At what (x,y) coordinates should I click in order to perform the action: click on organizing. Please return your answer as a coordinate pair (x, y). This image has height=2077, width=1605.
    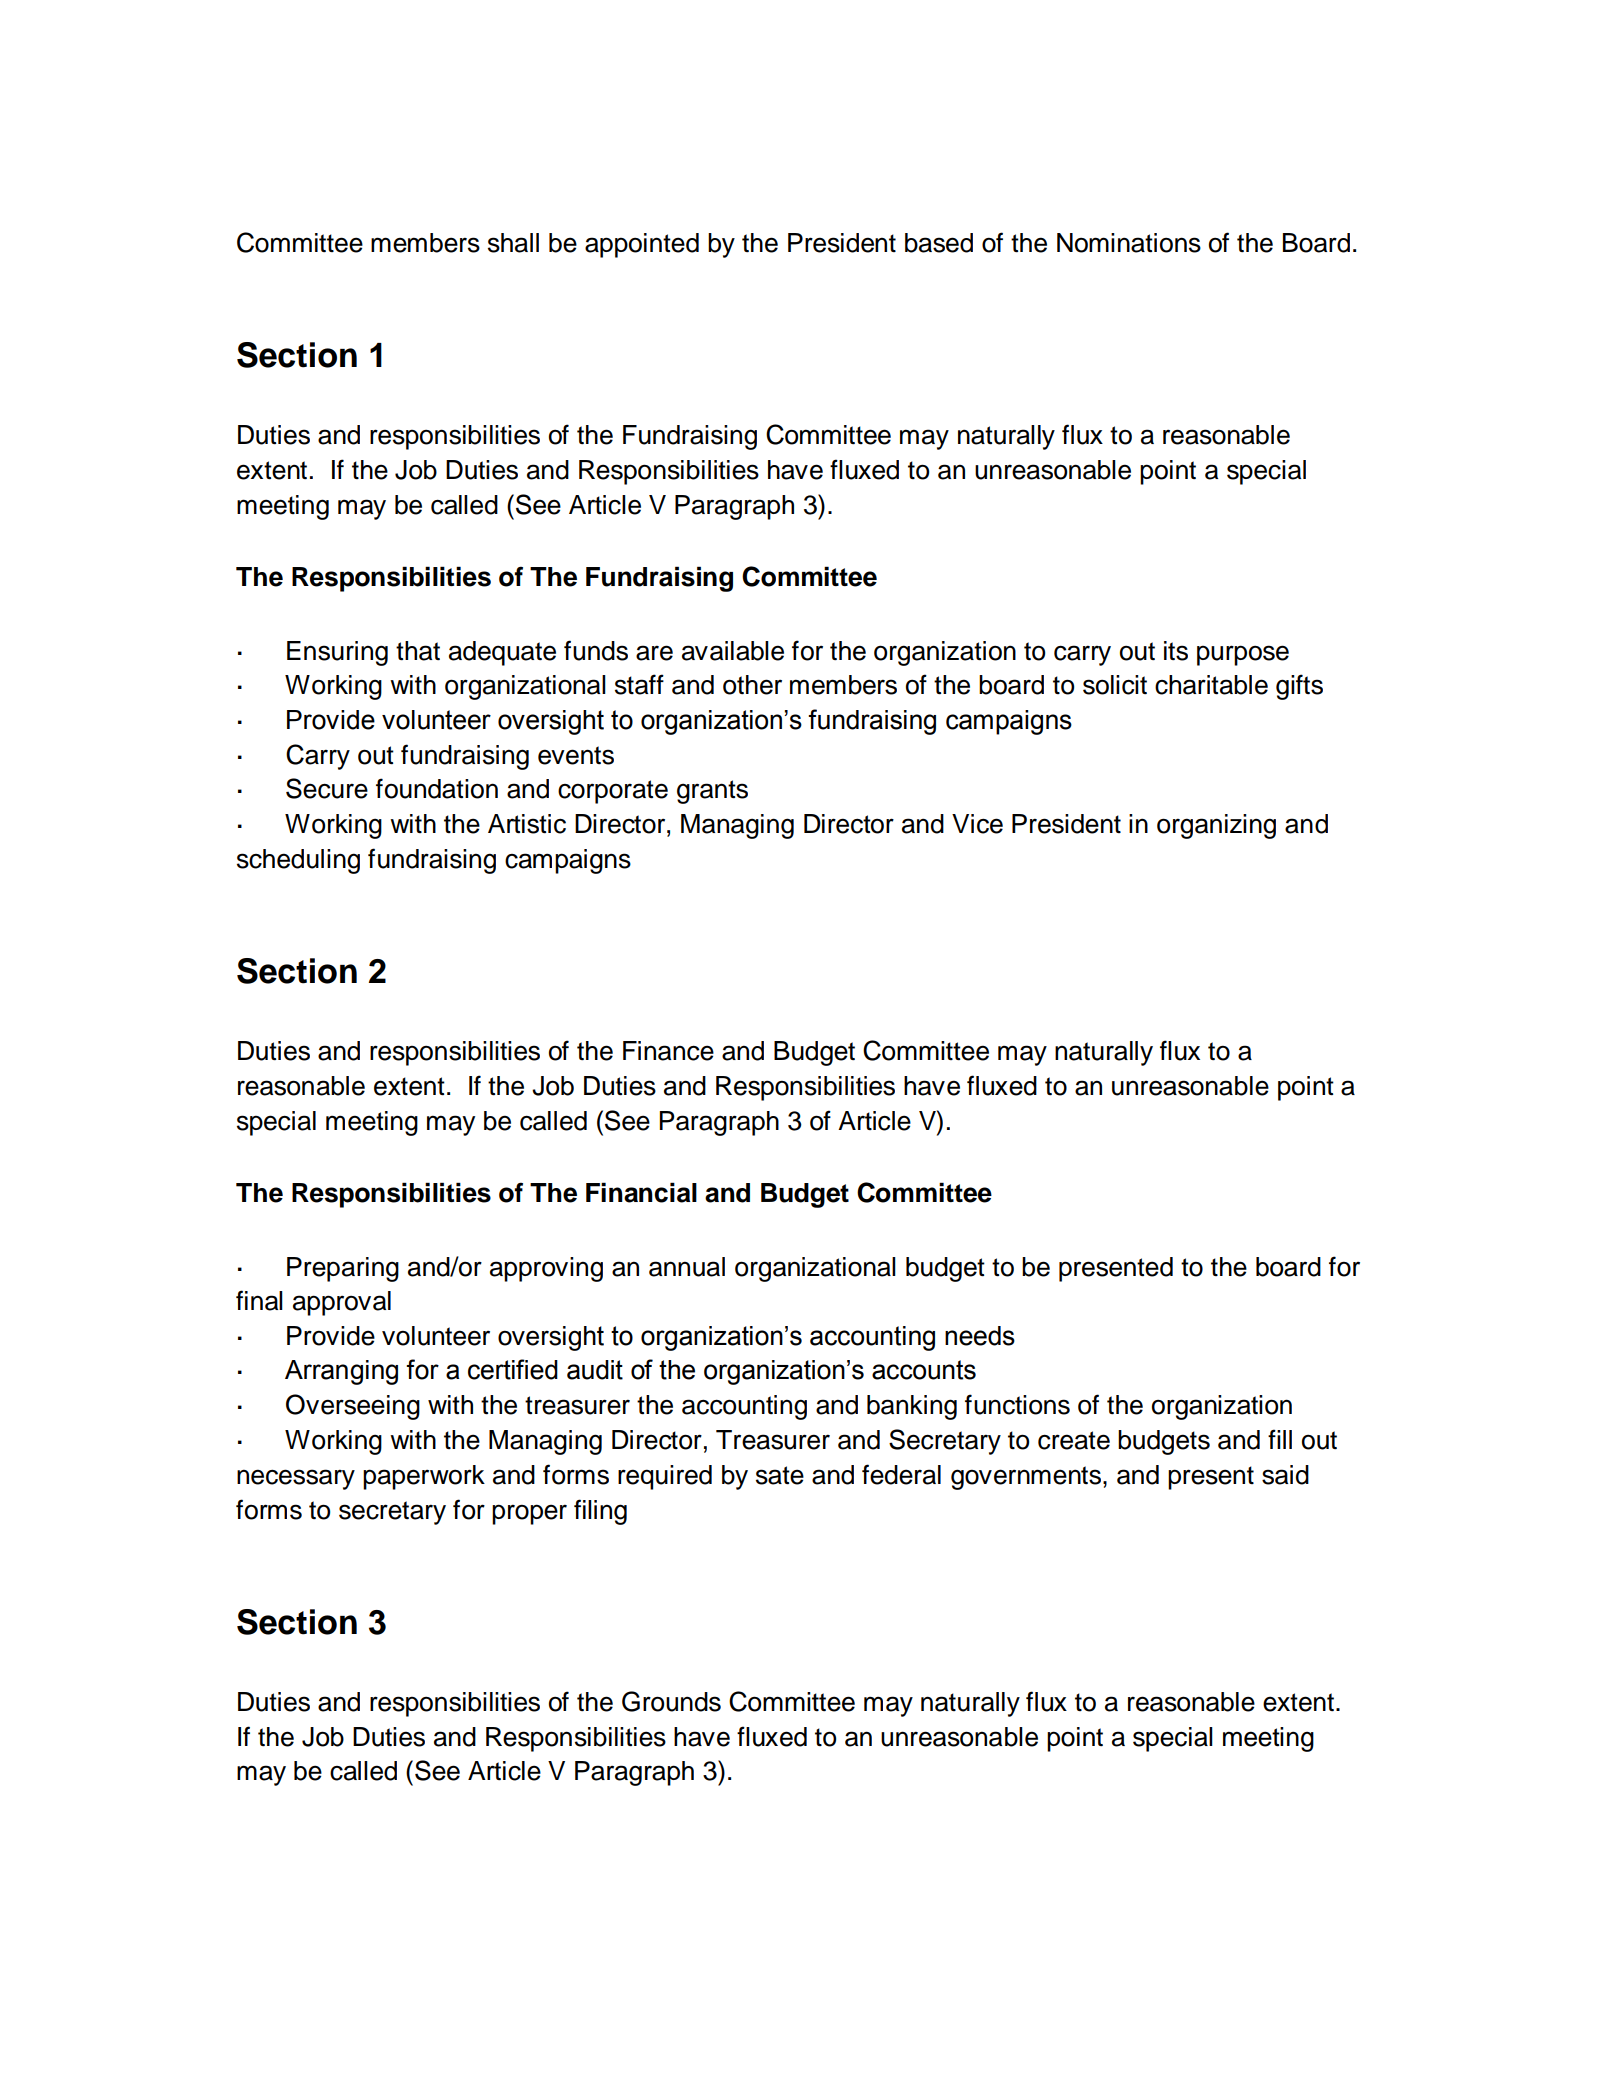
    Looking at the image, I should click on (1216, 826).
